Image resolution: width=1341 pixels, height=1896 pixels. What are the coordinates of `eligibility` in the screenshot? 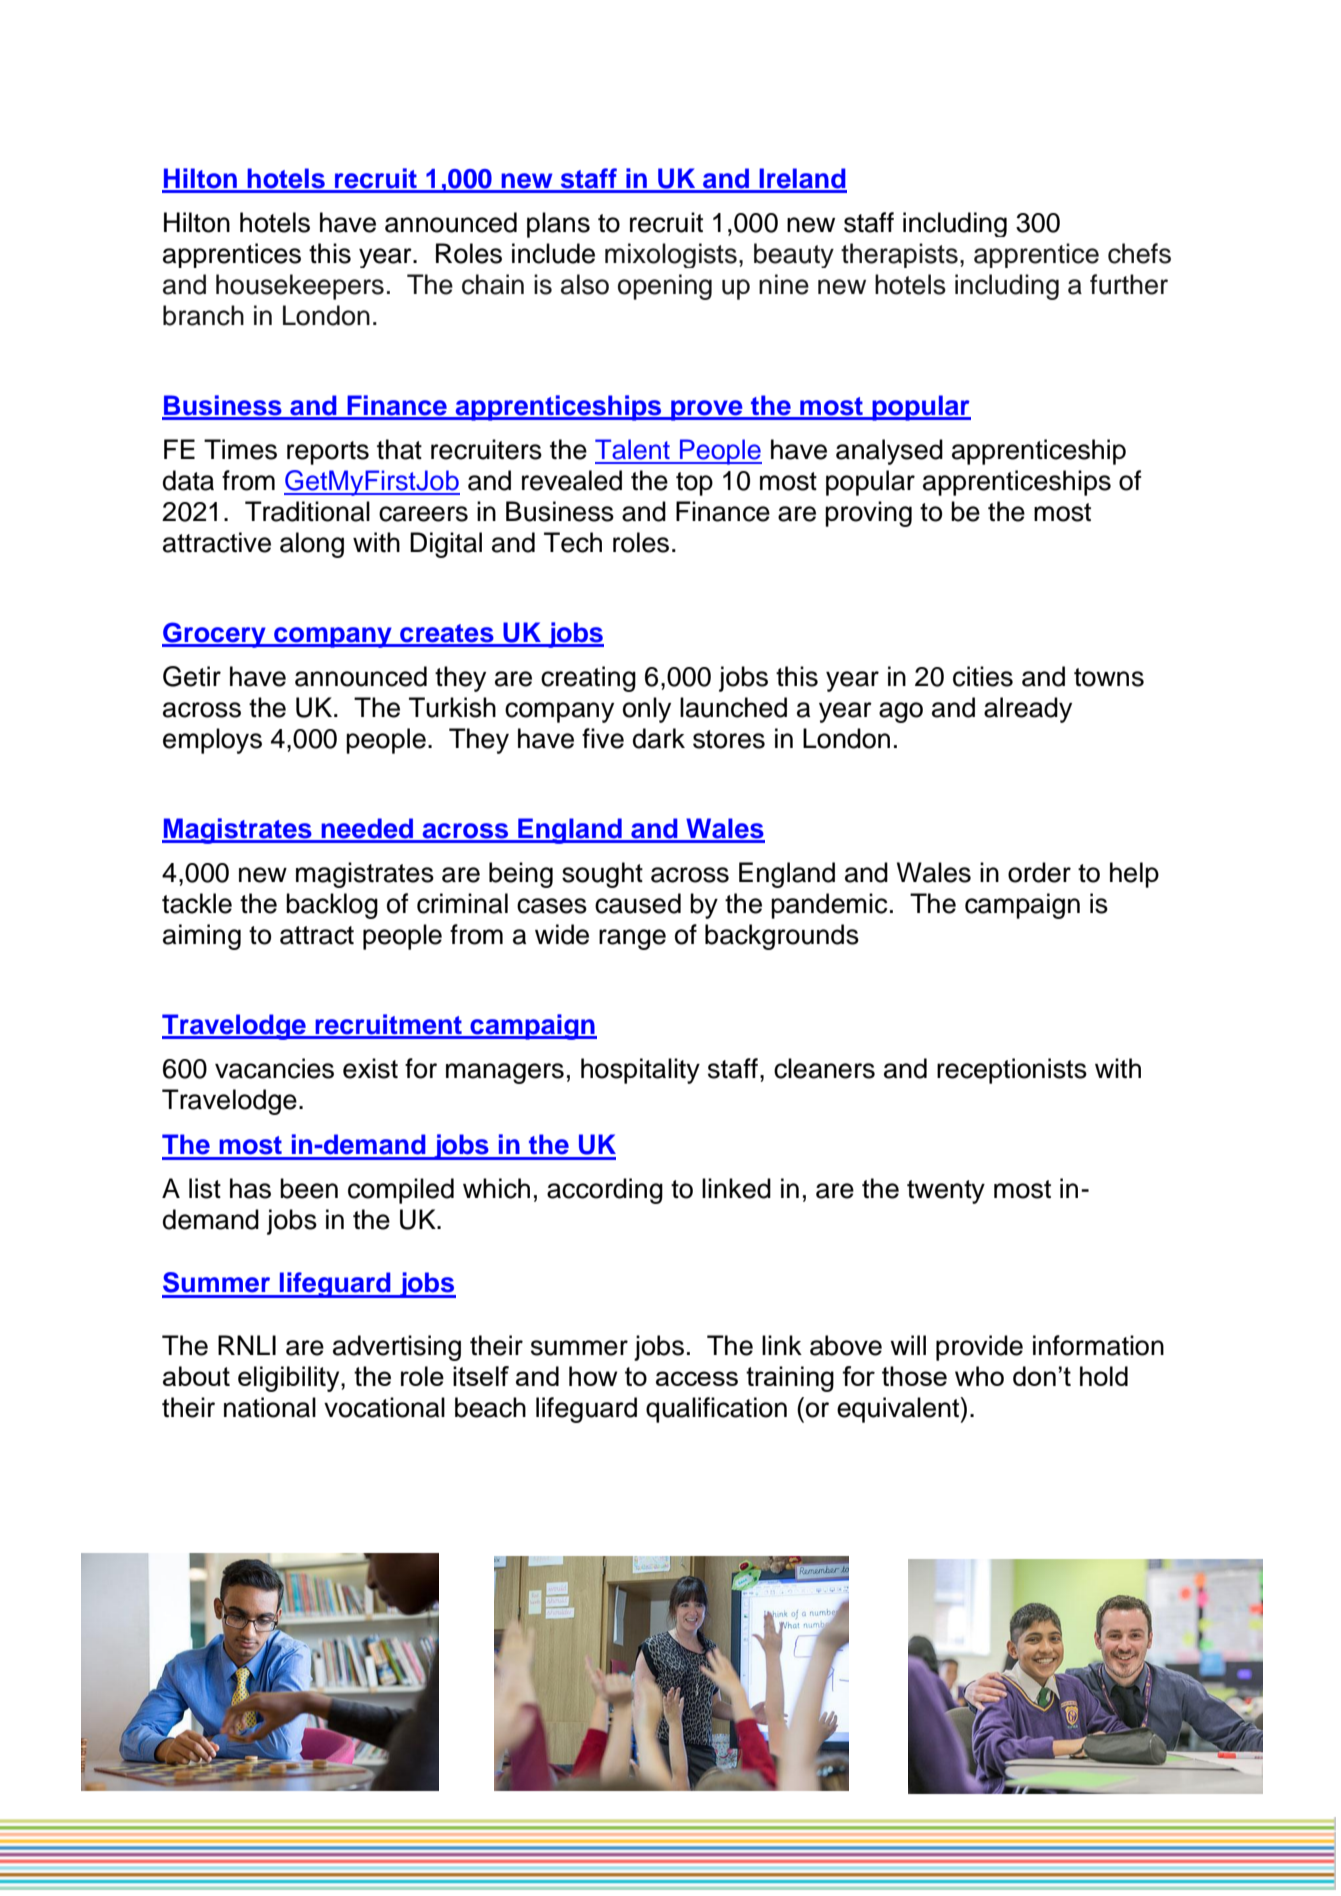 It's located at (290, 1379).
